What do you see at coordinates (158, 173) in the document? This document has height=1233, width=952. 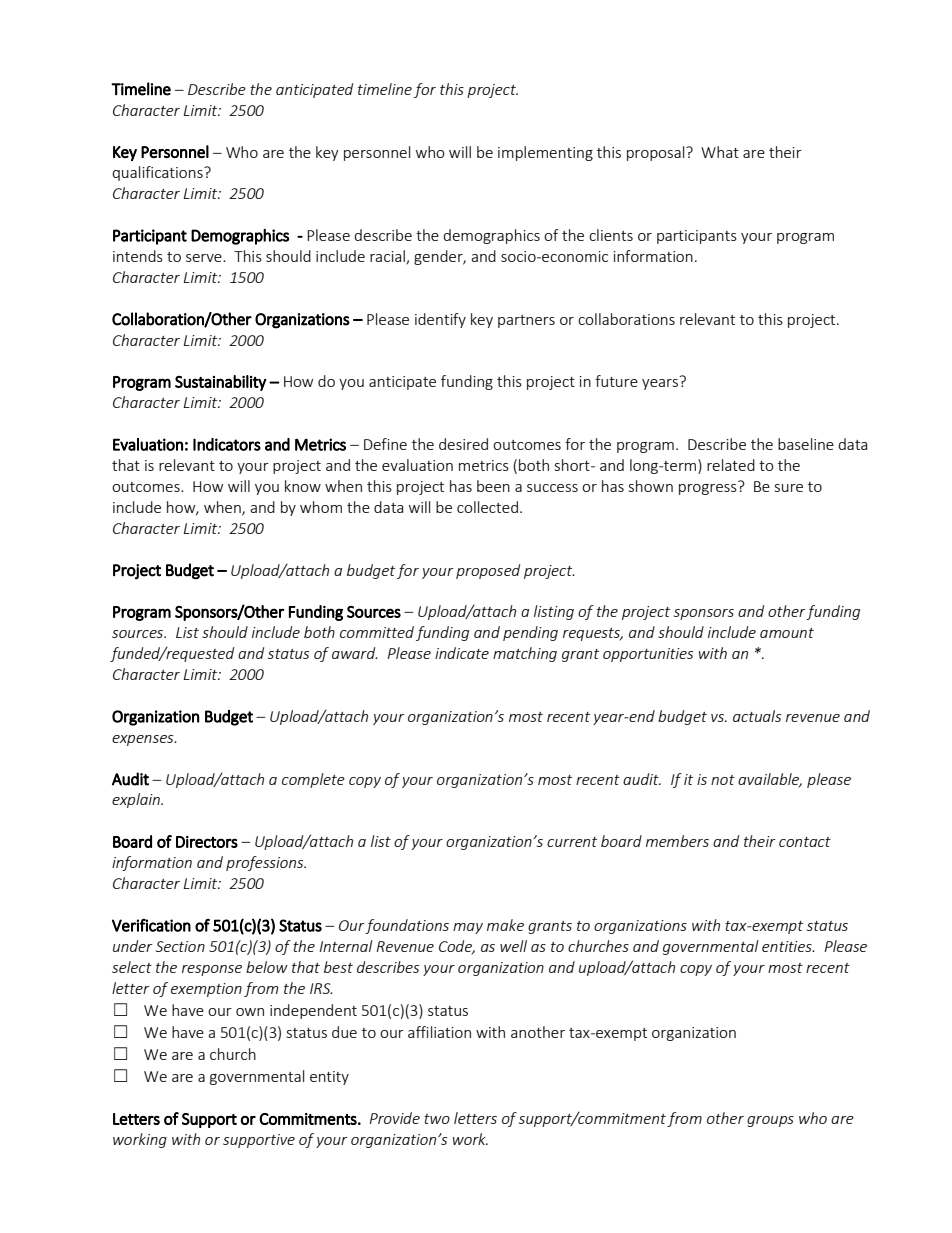 I see `qualifications` at bounding box center [158, 173].
